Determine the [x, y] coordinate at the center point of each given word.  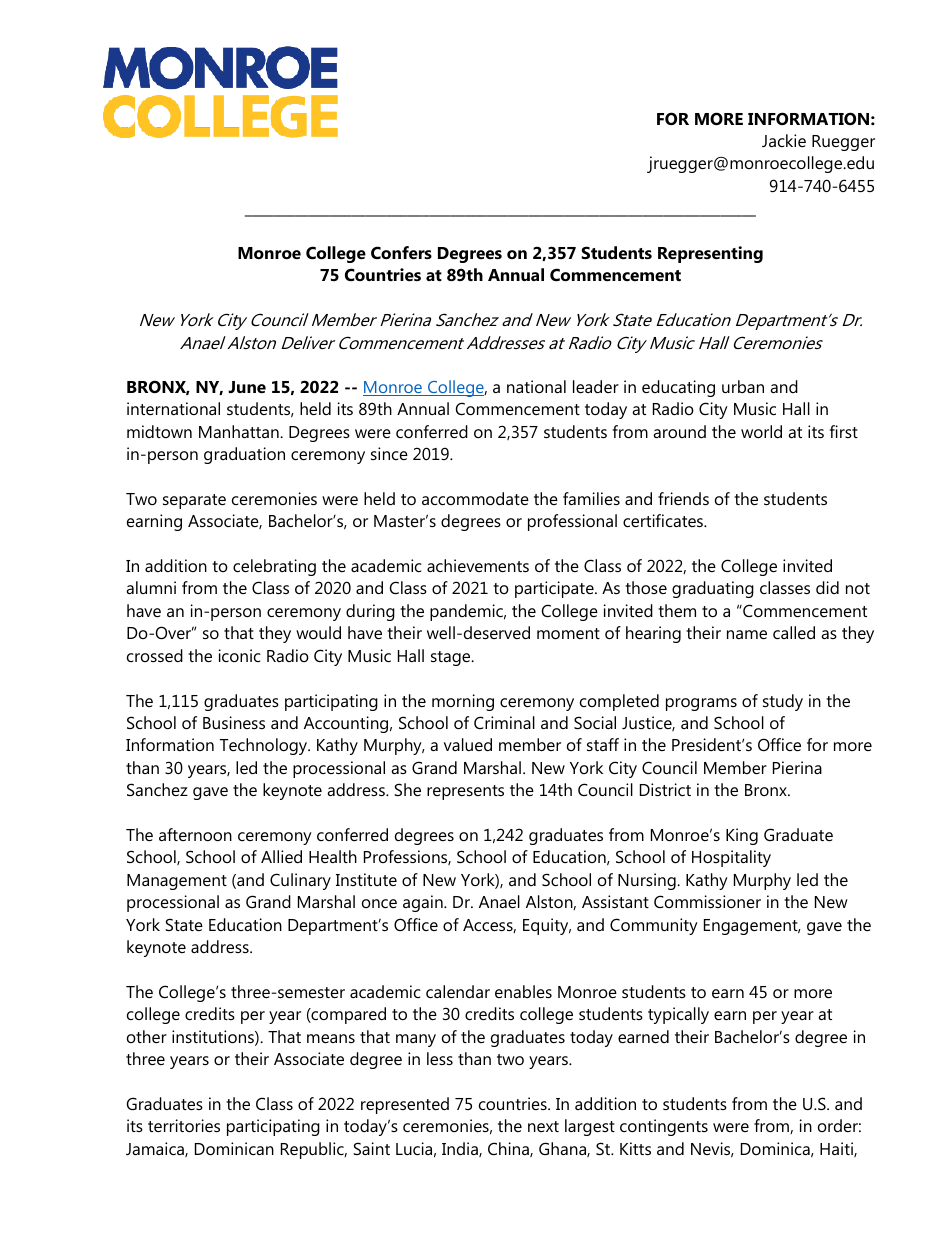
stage [452, 658]
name [747, 634]
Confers [401, 252]
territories [184, 1125]
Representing [710, 254]
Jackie [784, 140]
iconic [240, 655]
